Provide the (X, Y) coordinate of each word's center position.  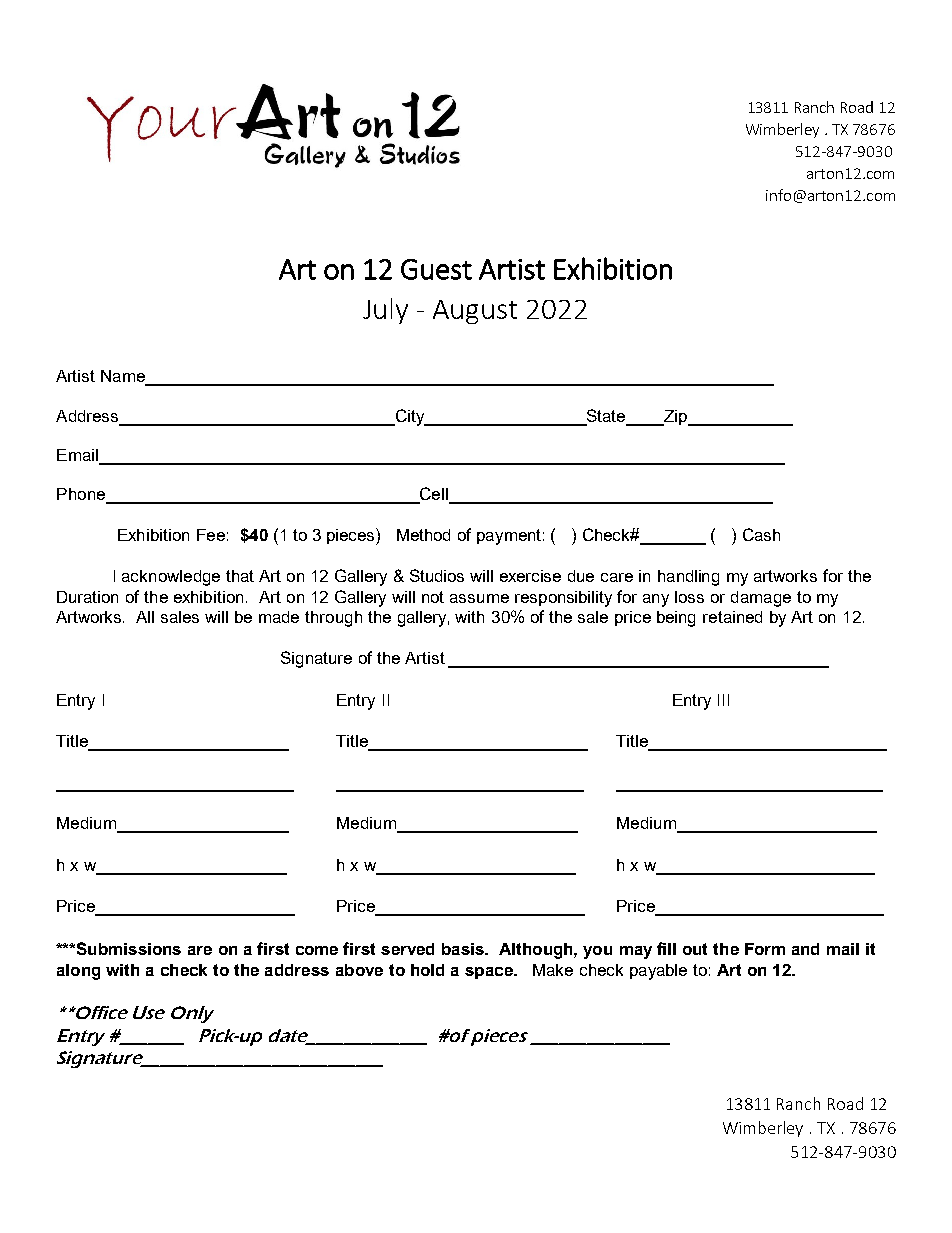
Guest (436, 269)
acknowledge (171, 578)
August (475, 312)
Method (423, 535)
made (279, 617)
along (78, 972)
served (407, 949)
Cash (761, 534)
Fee (211, 535)
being (676, 619)
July (385, 311)
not (433, 597)
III (723, 700)
